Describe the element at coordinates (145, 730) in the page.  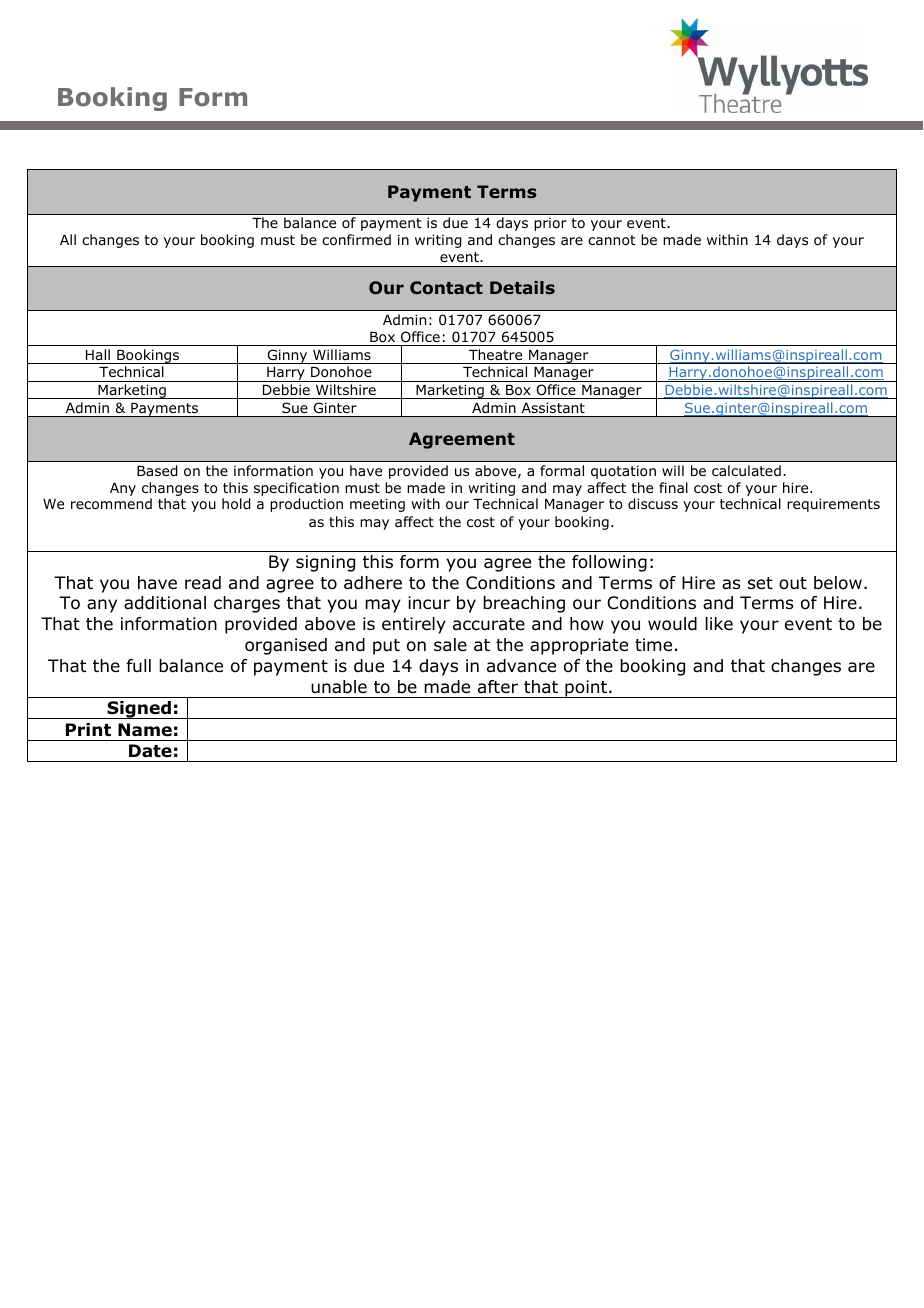
I see `Name` at that location.
